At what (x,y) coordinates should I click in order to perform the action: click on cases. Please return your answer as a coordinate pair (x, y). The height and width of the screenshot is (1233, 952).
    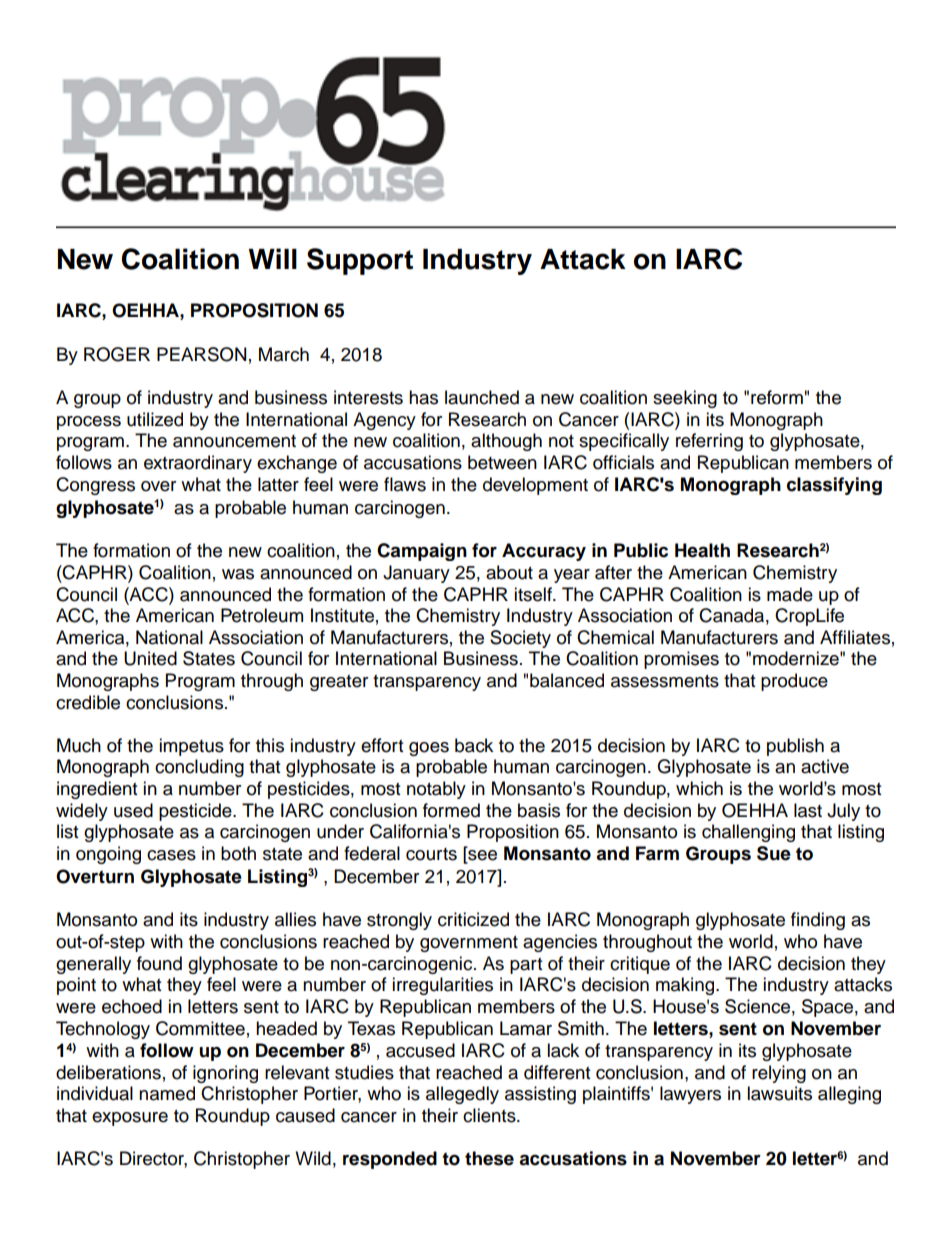
    Looking at the image, I should click on (171, 855).
